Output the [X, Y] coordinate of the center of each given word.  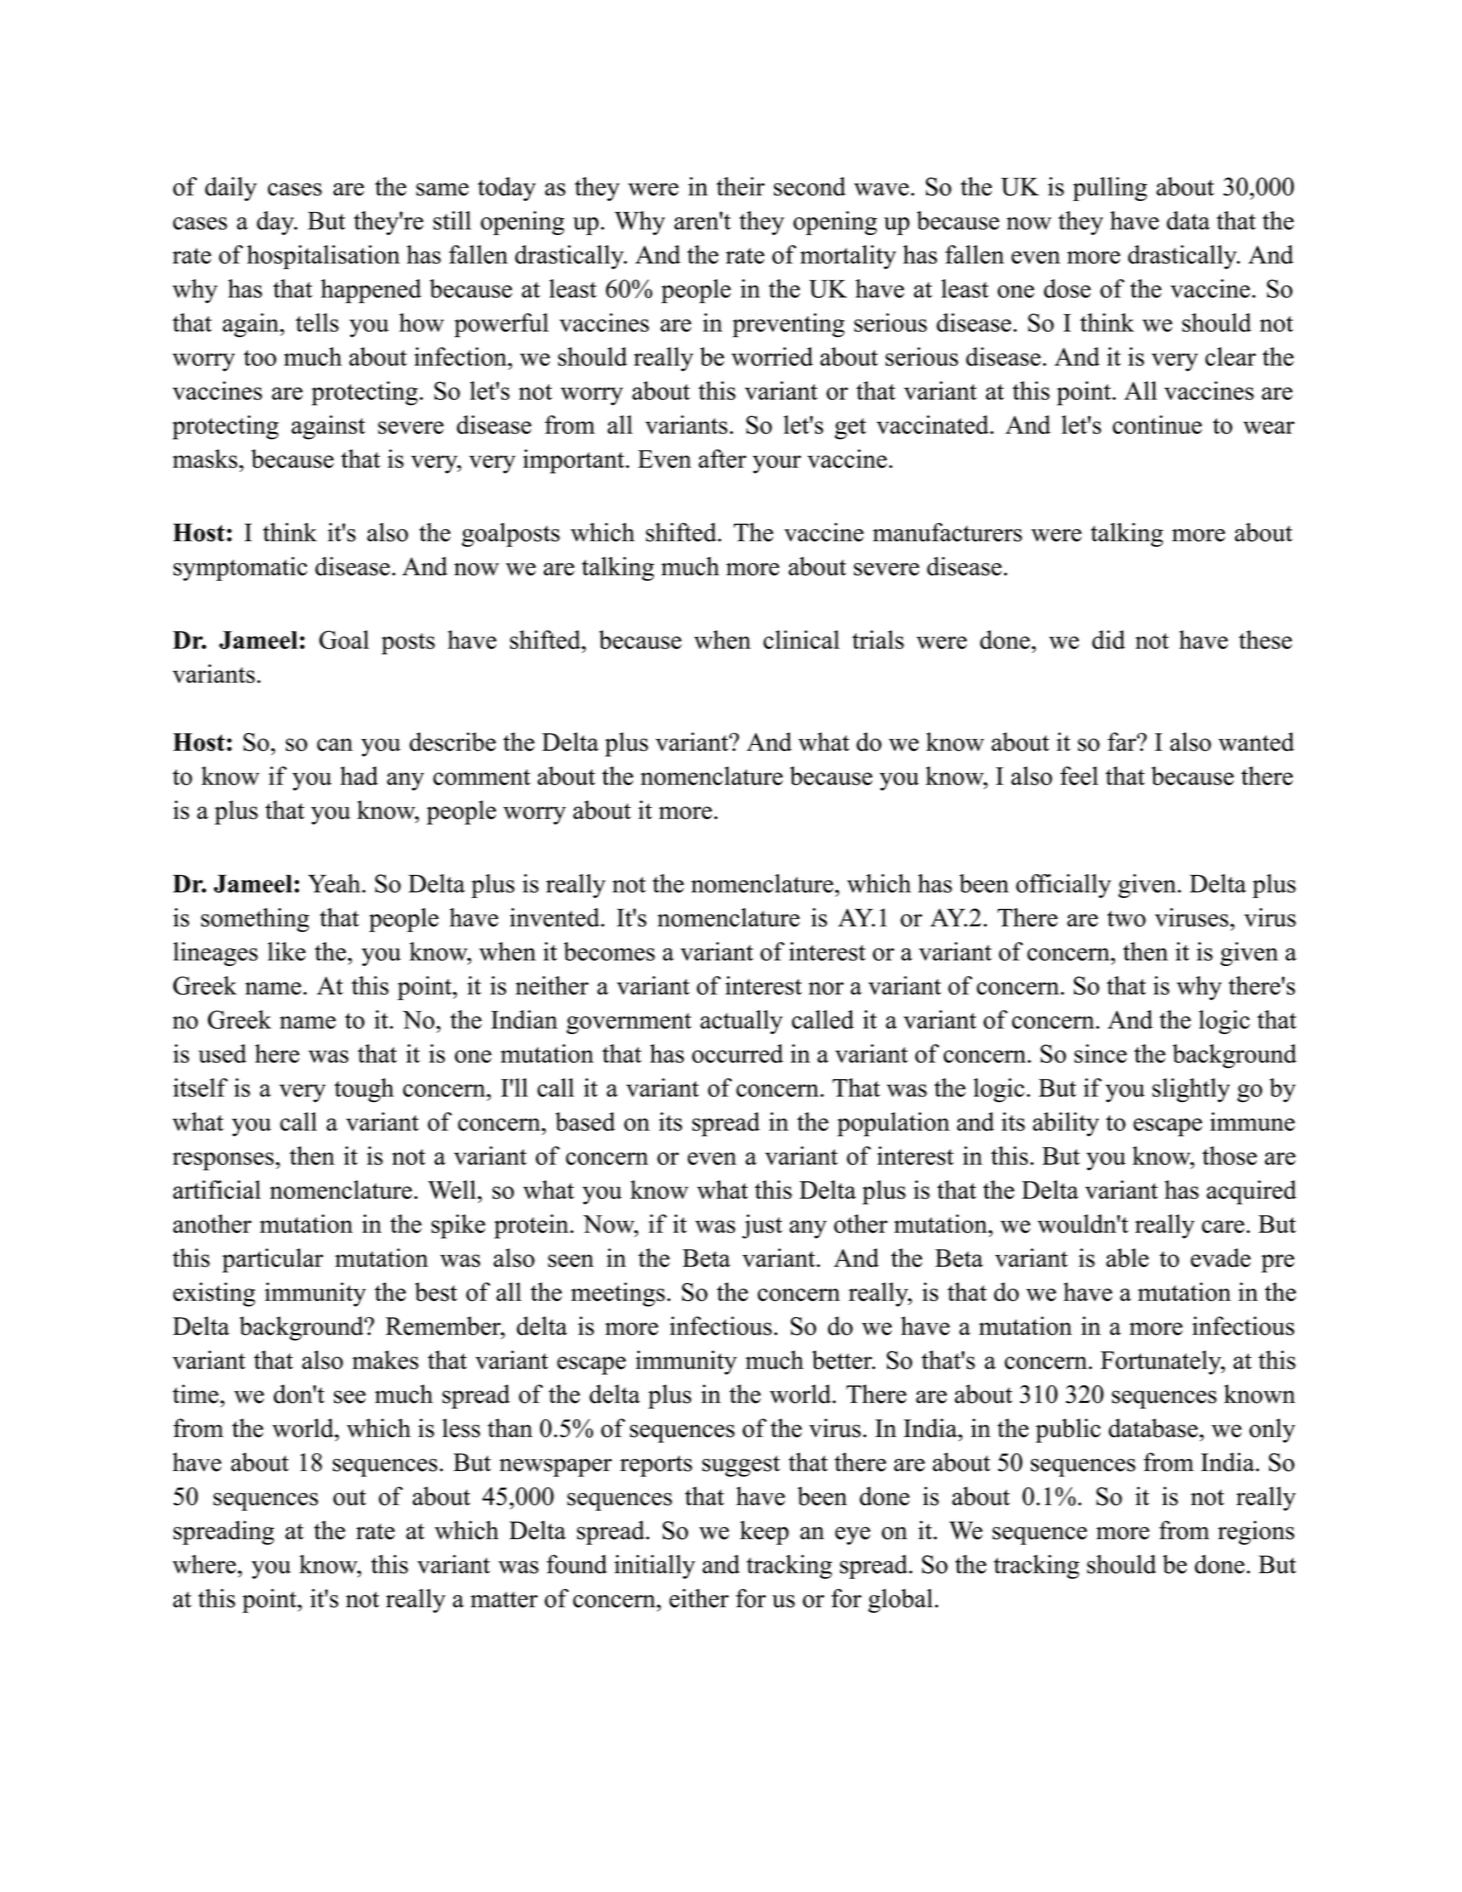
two [1126, 919]
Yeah [335, 883]
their [740, 186]
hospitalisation [323, 257]
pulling [1110, 189]
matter [504, 1599]
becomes [609, 951]
